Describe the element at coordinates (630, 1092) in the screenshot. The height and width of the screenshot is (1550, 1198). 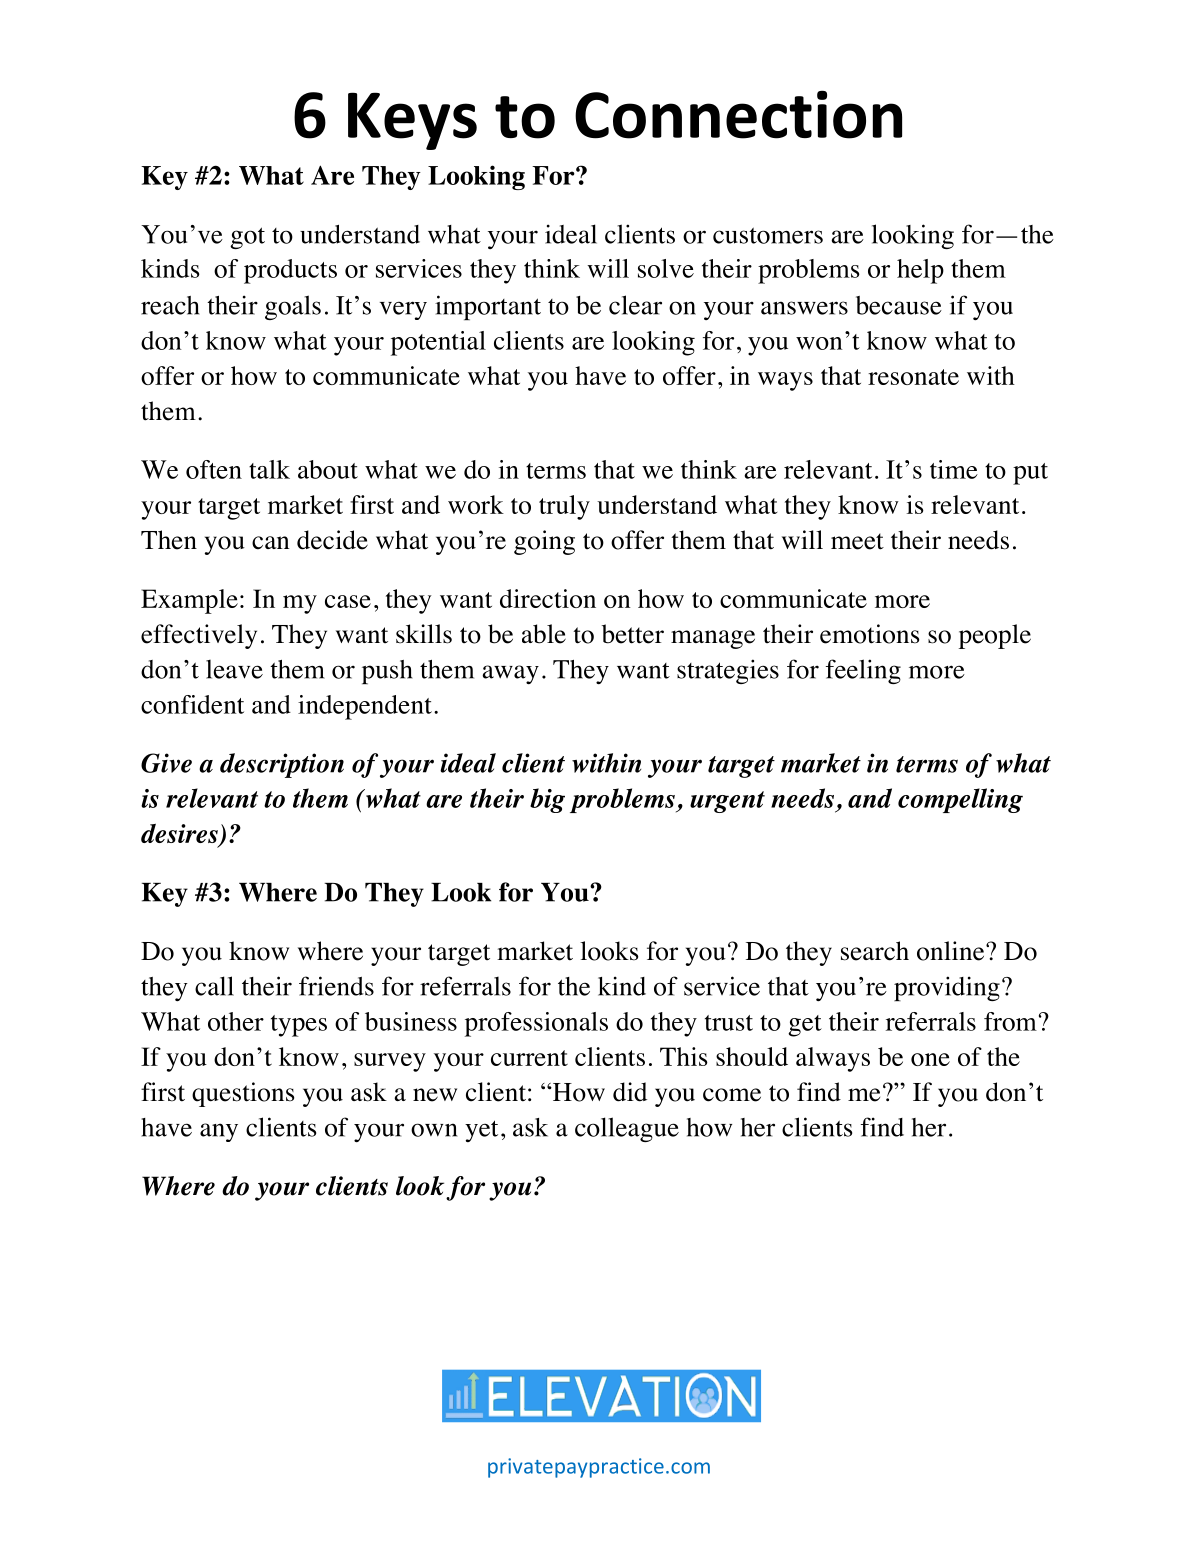
I see `did` at that location.
